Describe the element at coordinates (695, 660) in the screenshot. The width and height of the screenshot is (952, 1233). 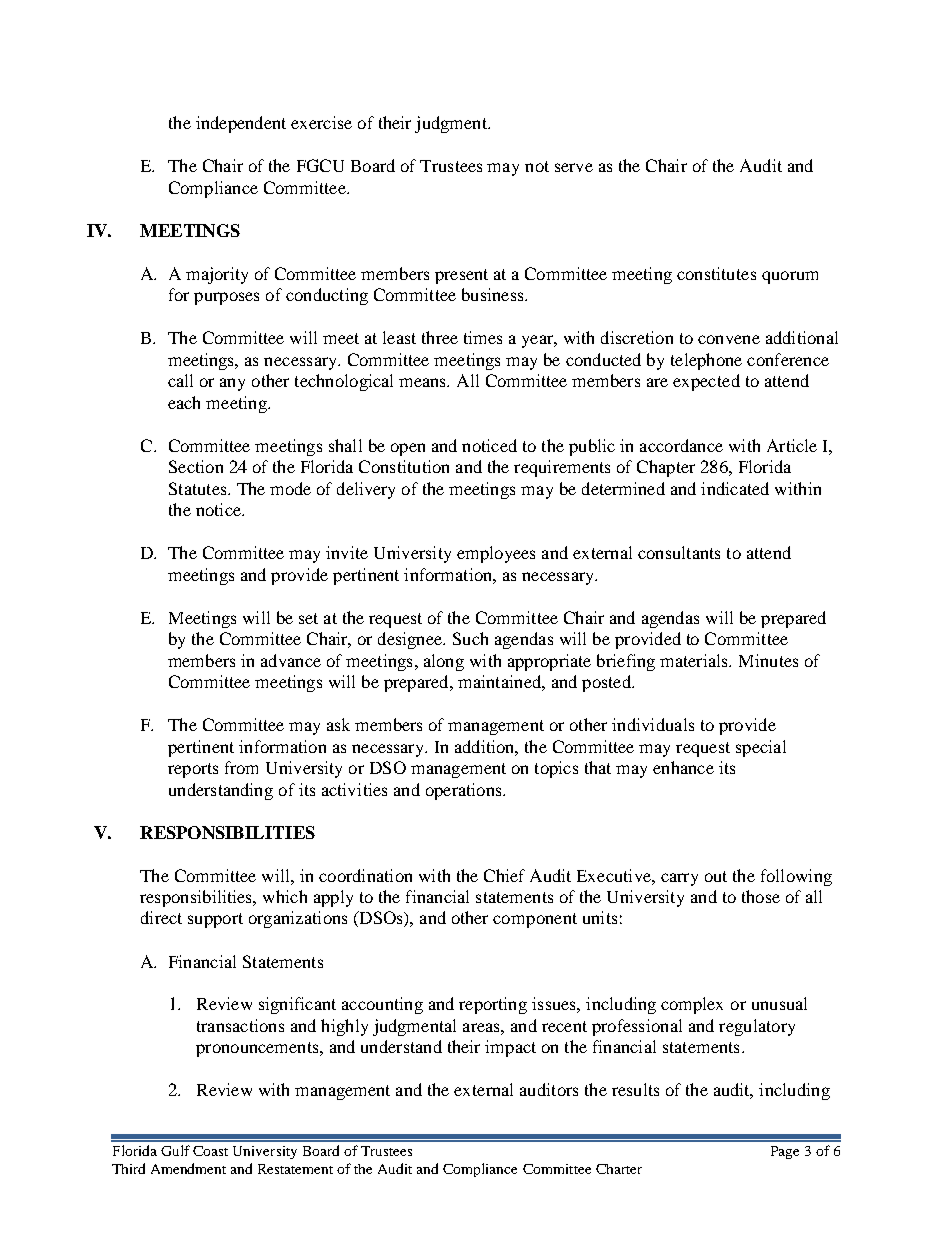
I see `materials` at that location.
